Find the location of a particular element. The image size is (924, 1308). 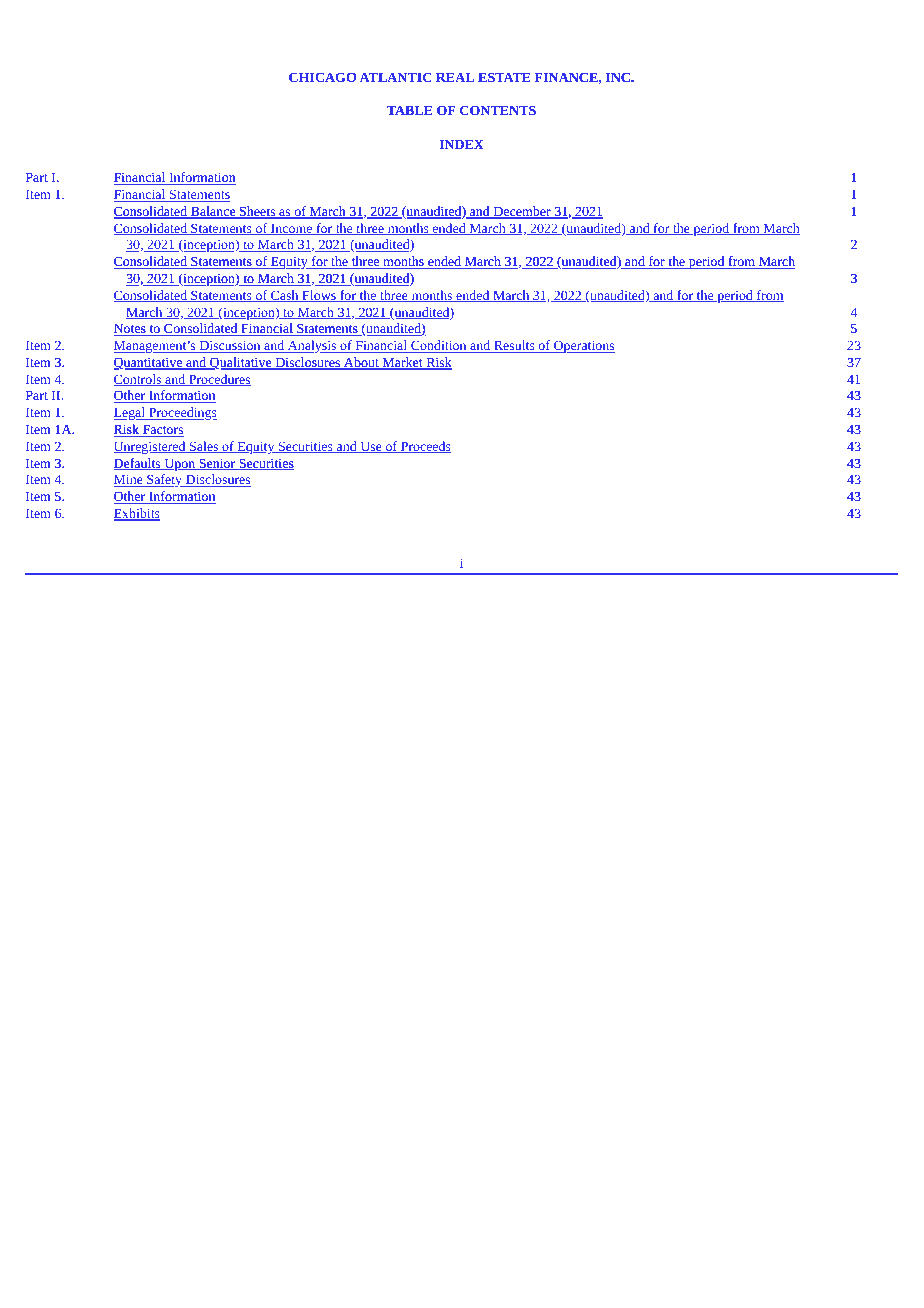

Proceedings is located at coordinates (182, 413).
